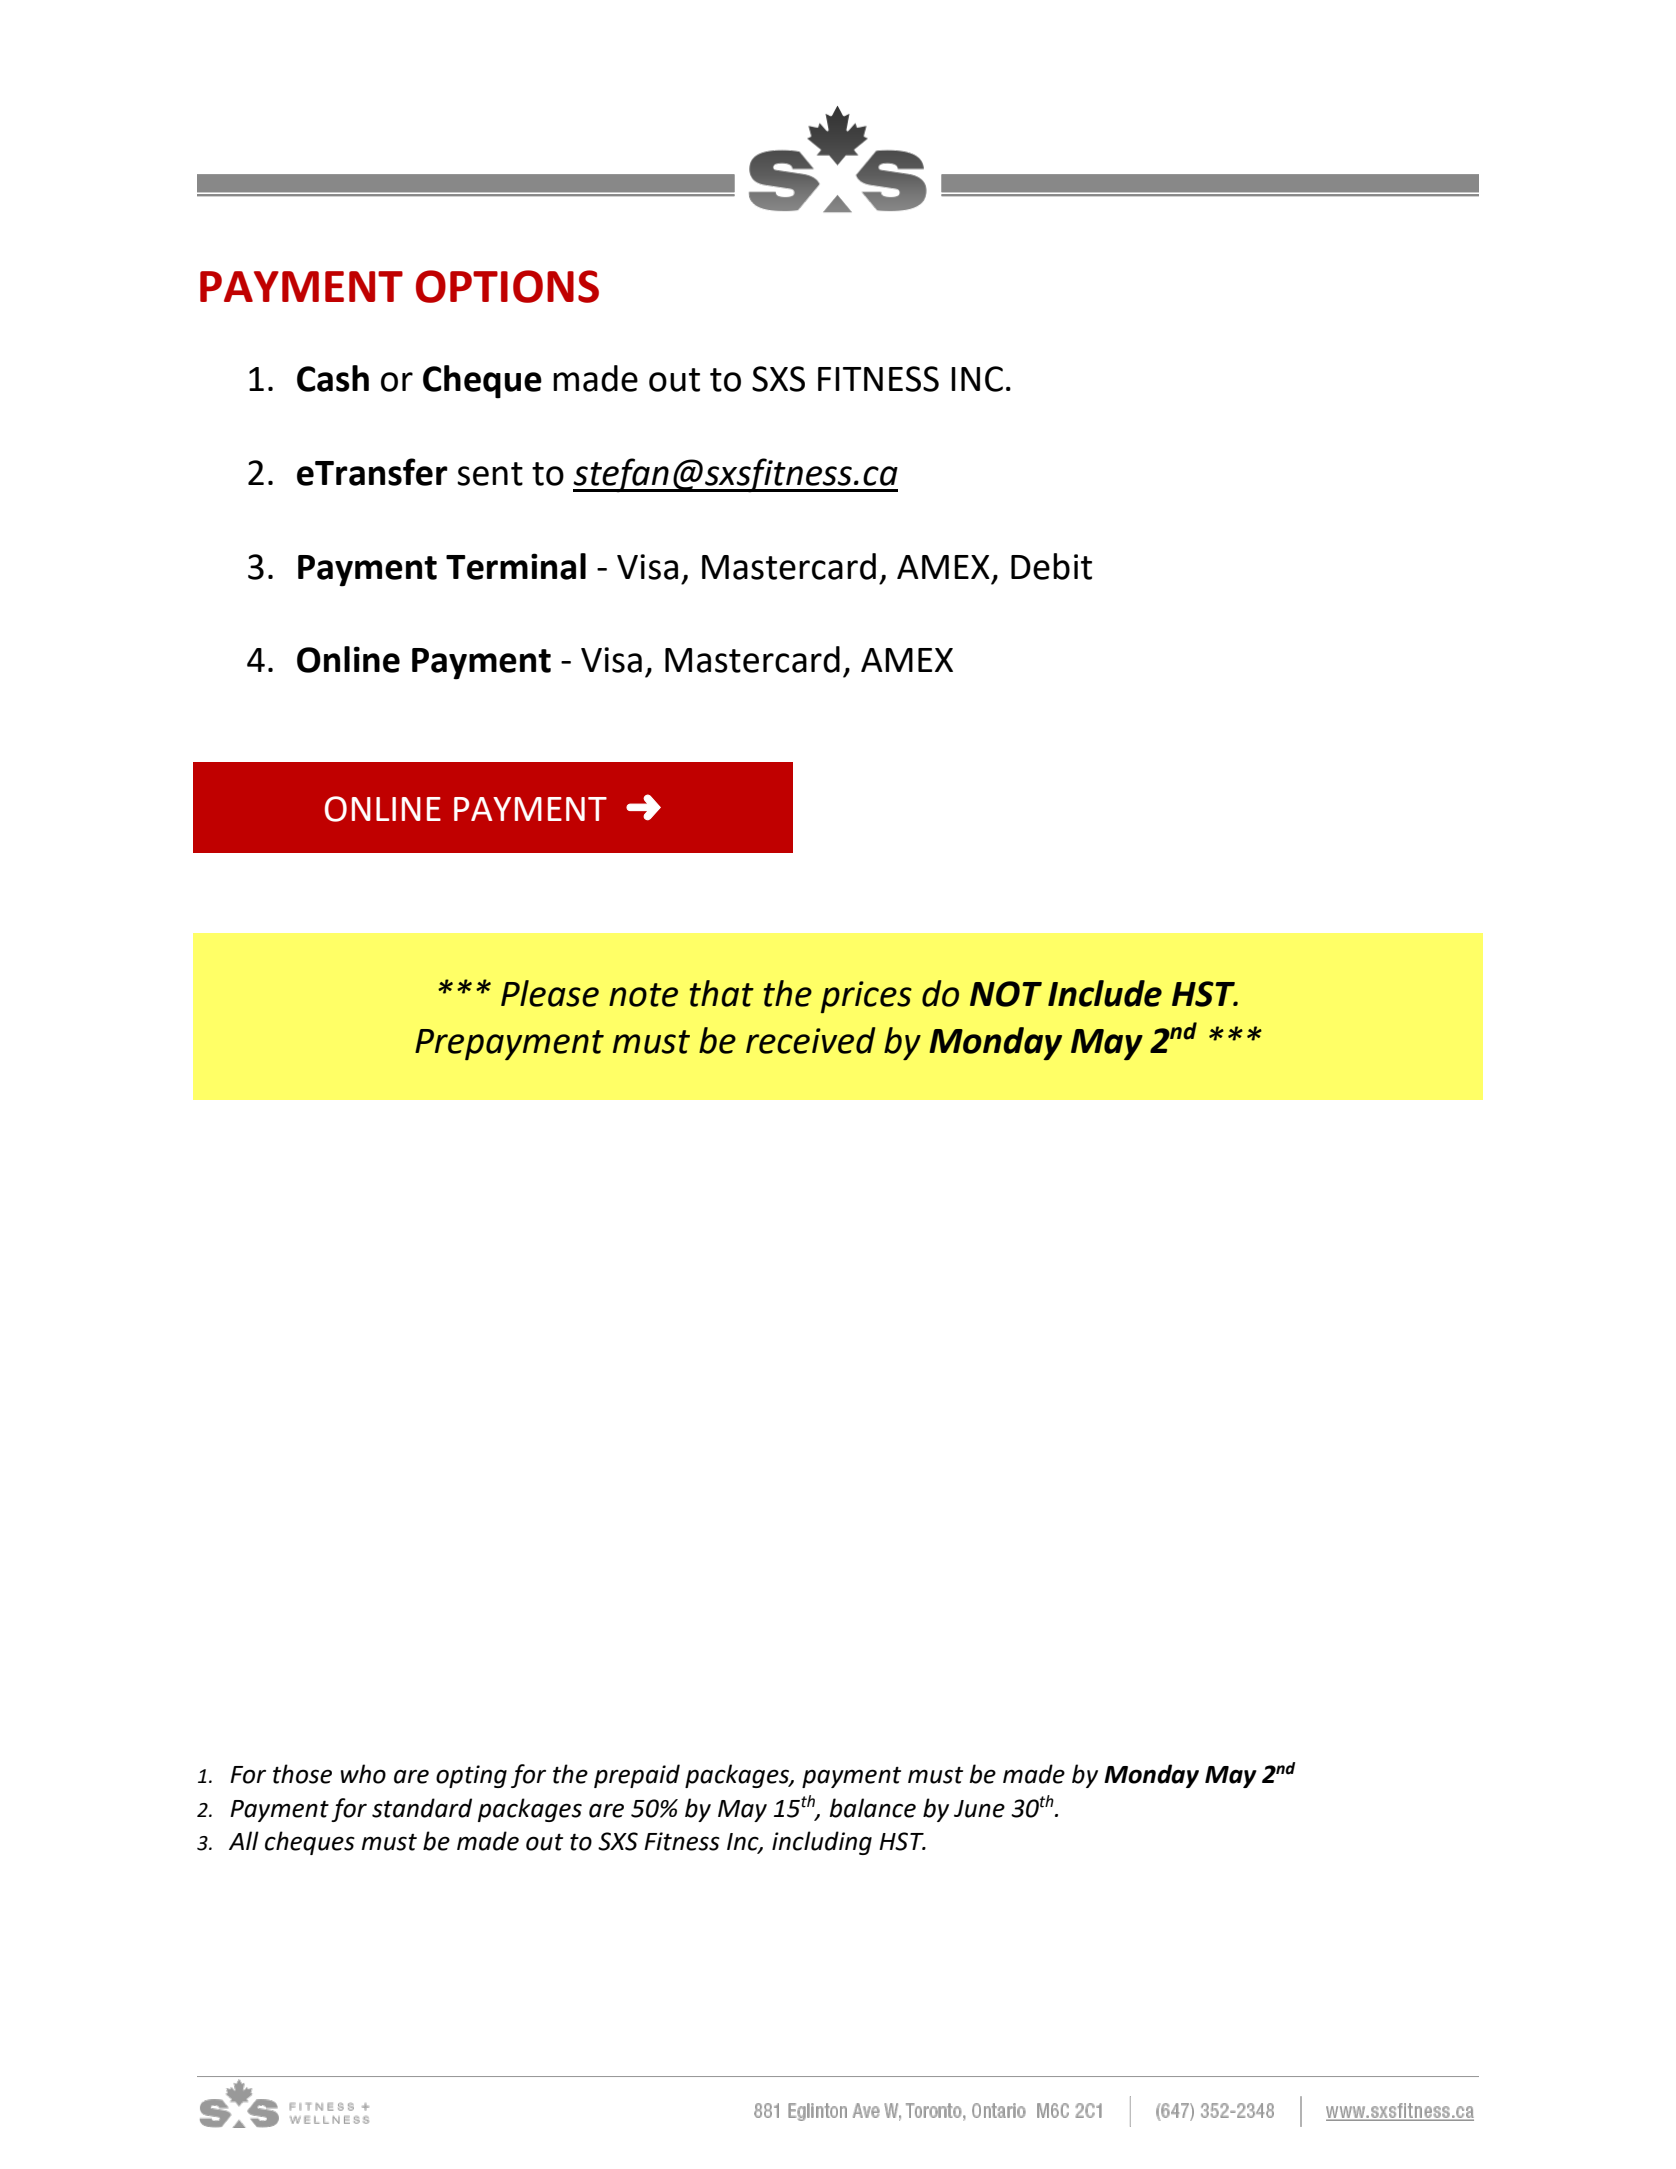 This page has height=2169, width=1676. What do you see at coordinates (516, 566) in the page?
I see `Terminal` at bounding box center [516, 566].
